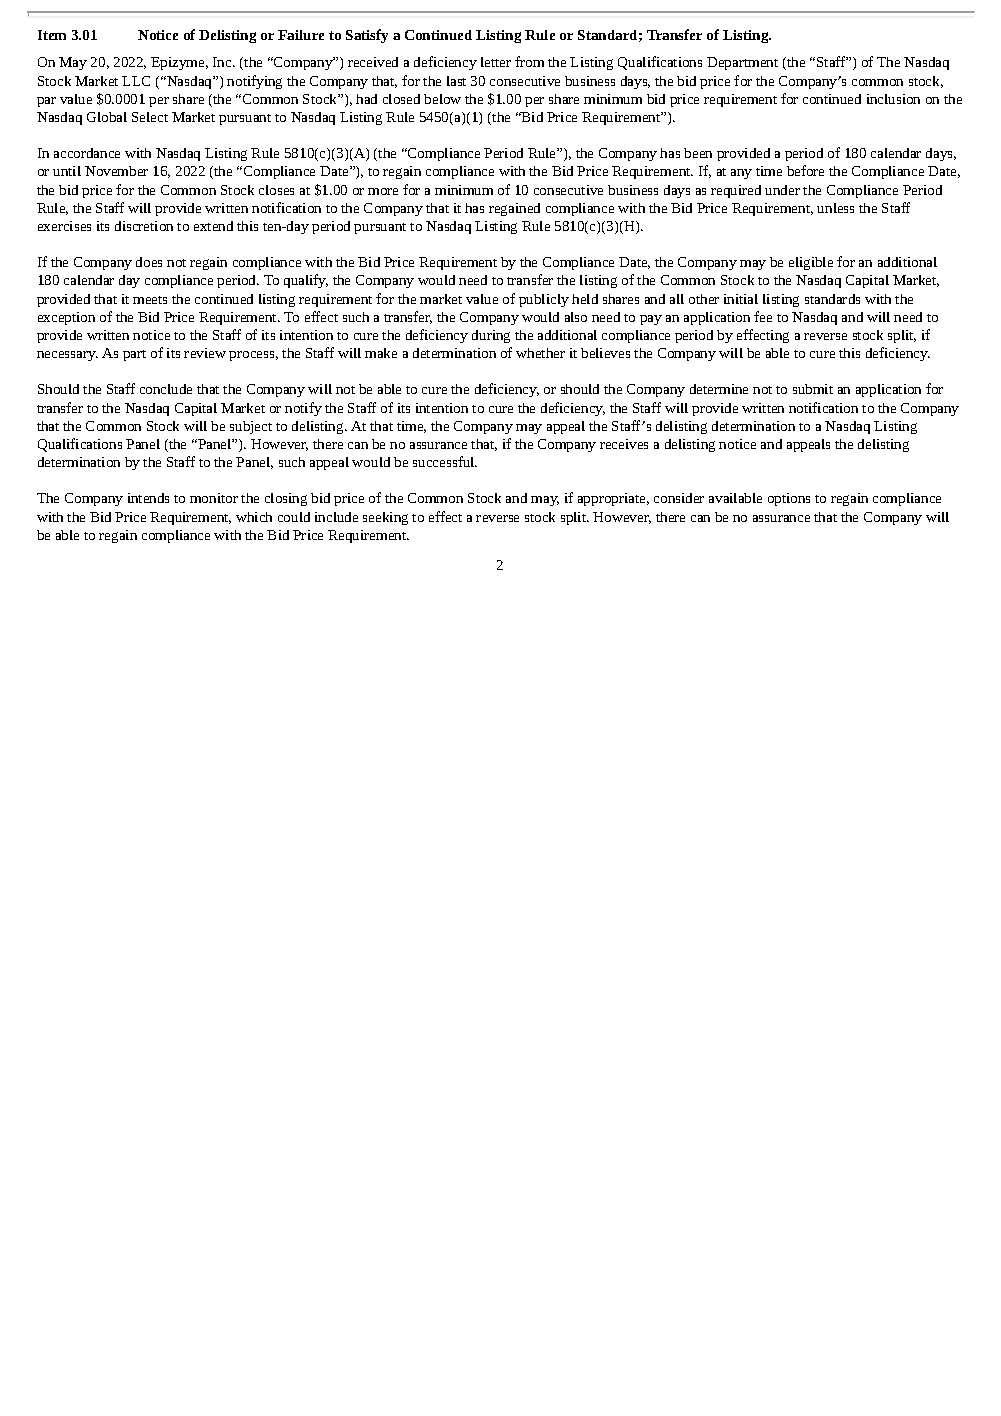 The width and height of the screenshot is (1001, 1416). What do you see at coordinates (544, 300) in the screenshot?
I see `publicly` at bounding box center [544, 300].
